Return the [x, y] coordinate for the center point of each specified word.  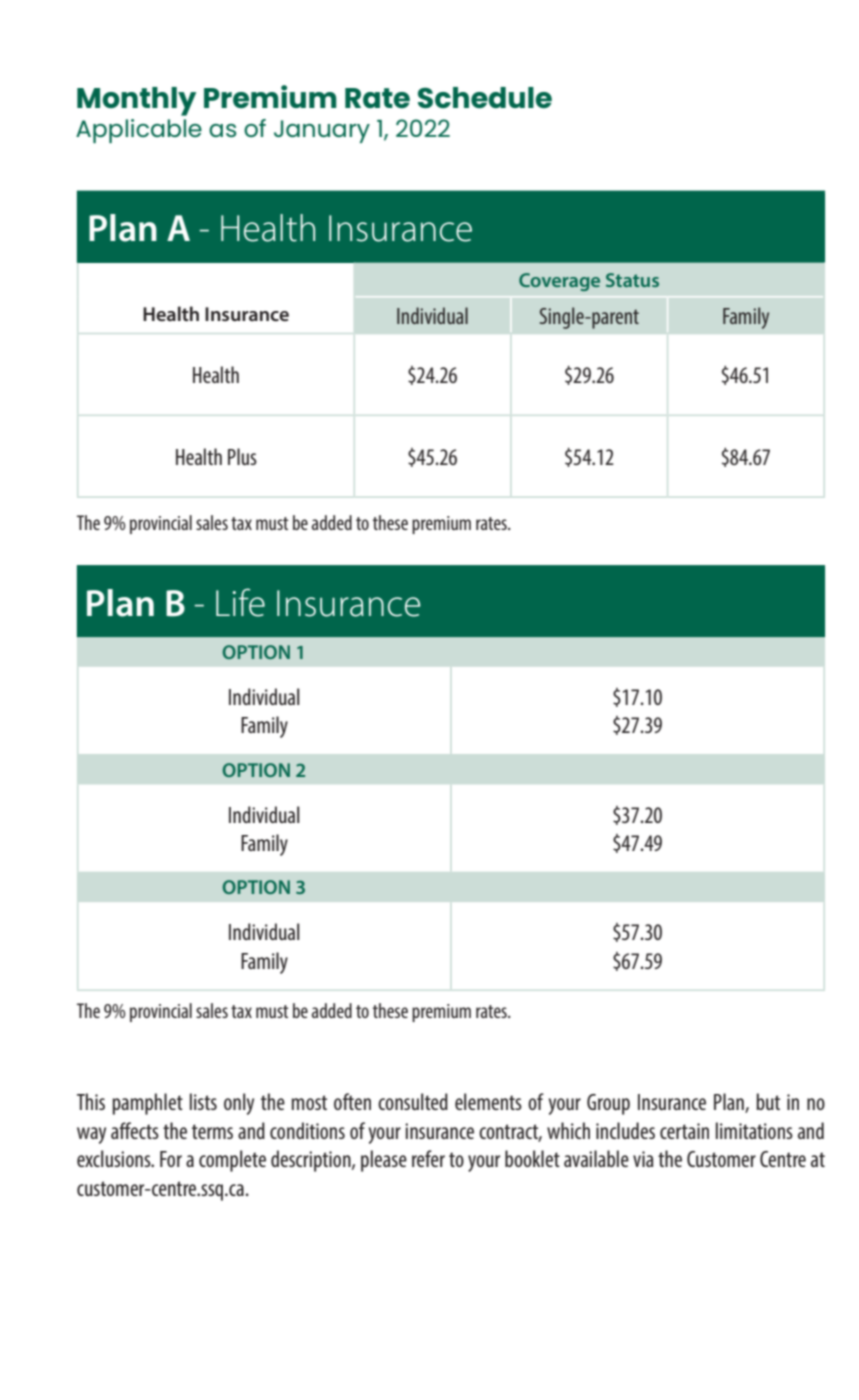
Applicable [139, 131]
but [768, 1101]
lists [203, 1101]
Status [632, 280]
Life [240, 602]
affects [135, 1130]
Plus [242, 456]
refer [428, 1158]
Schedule [485, 97]
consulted [413, 1101]
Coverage [559, 282]
